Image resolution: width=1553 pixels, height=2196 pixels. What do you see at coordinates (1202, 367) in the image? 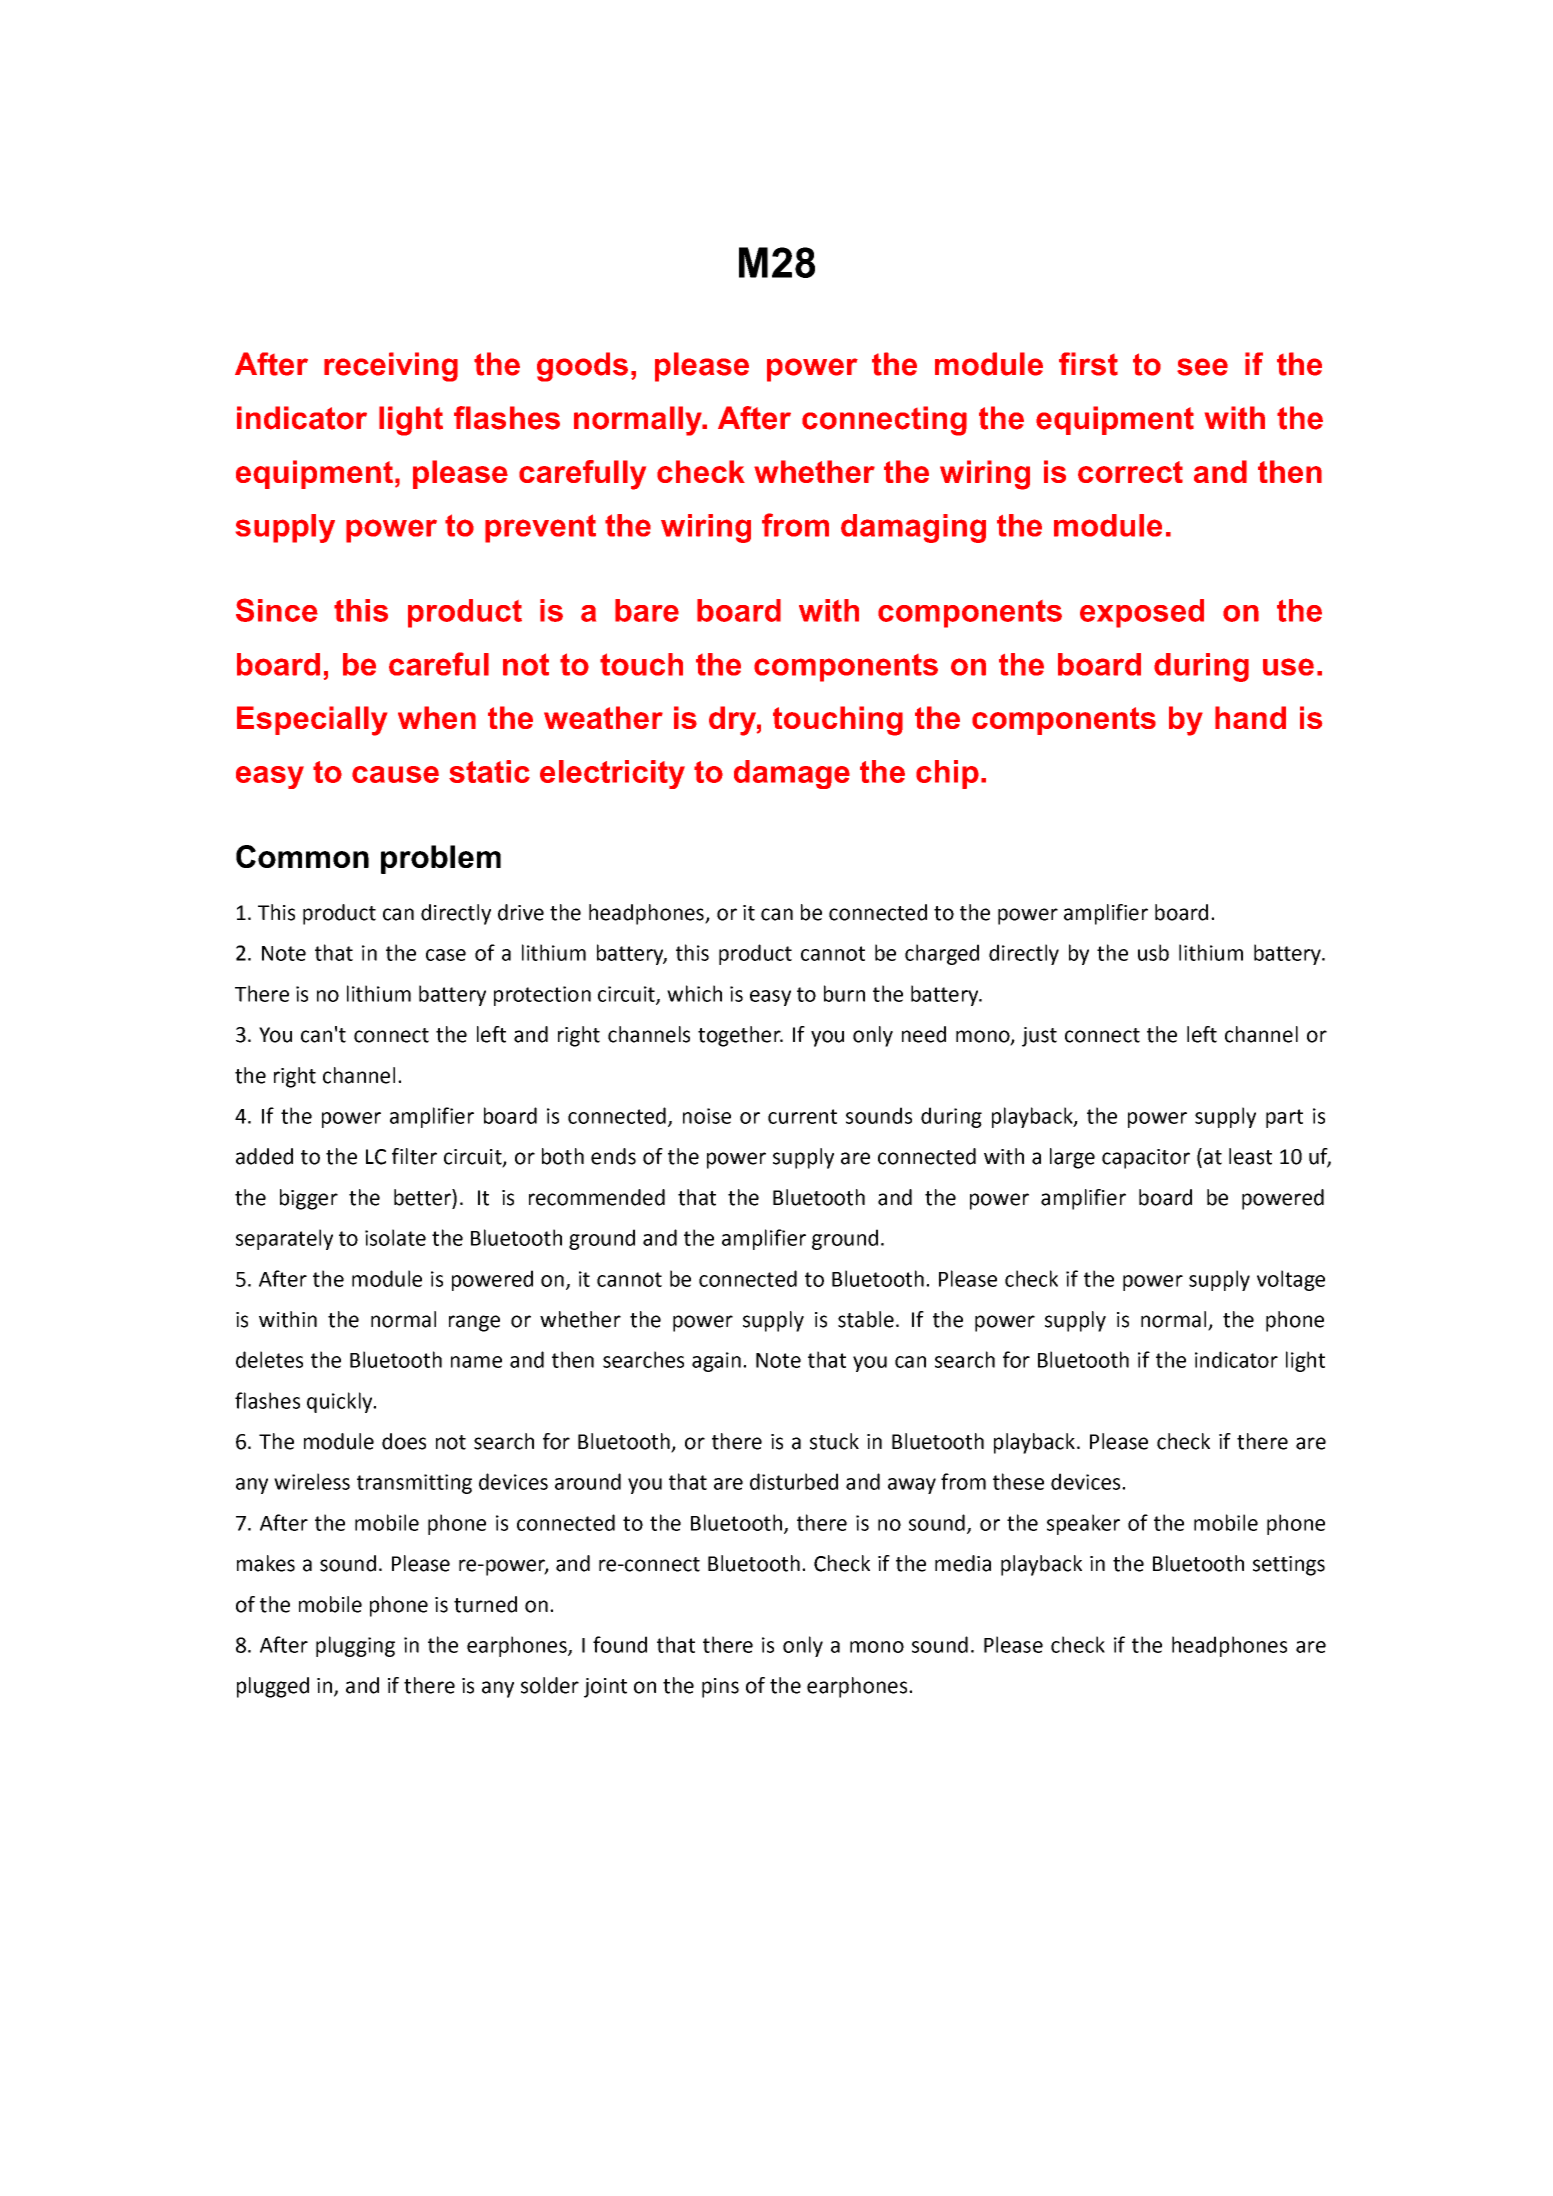
I see `see` at bounding box center [1202, 367].
